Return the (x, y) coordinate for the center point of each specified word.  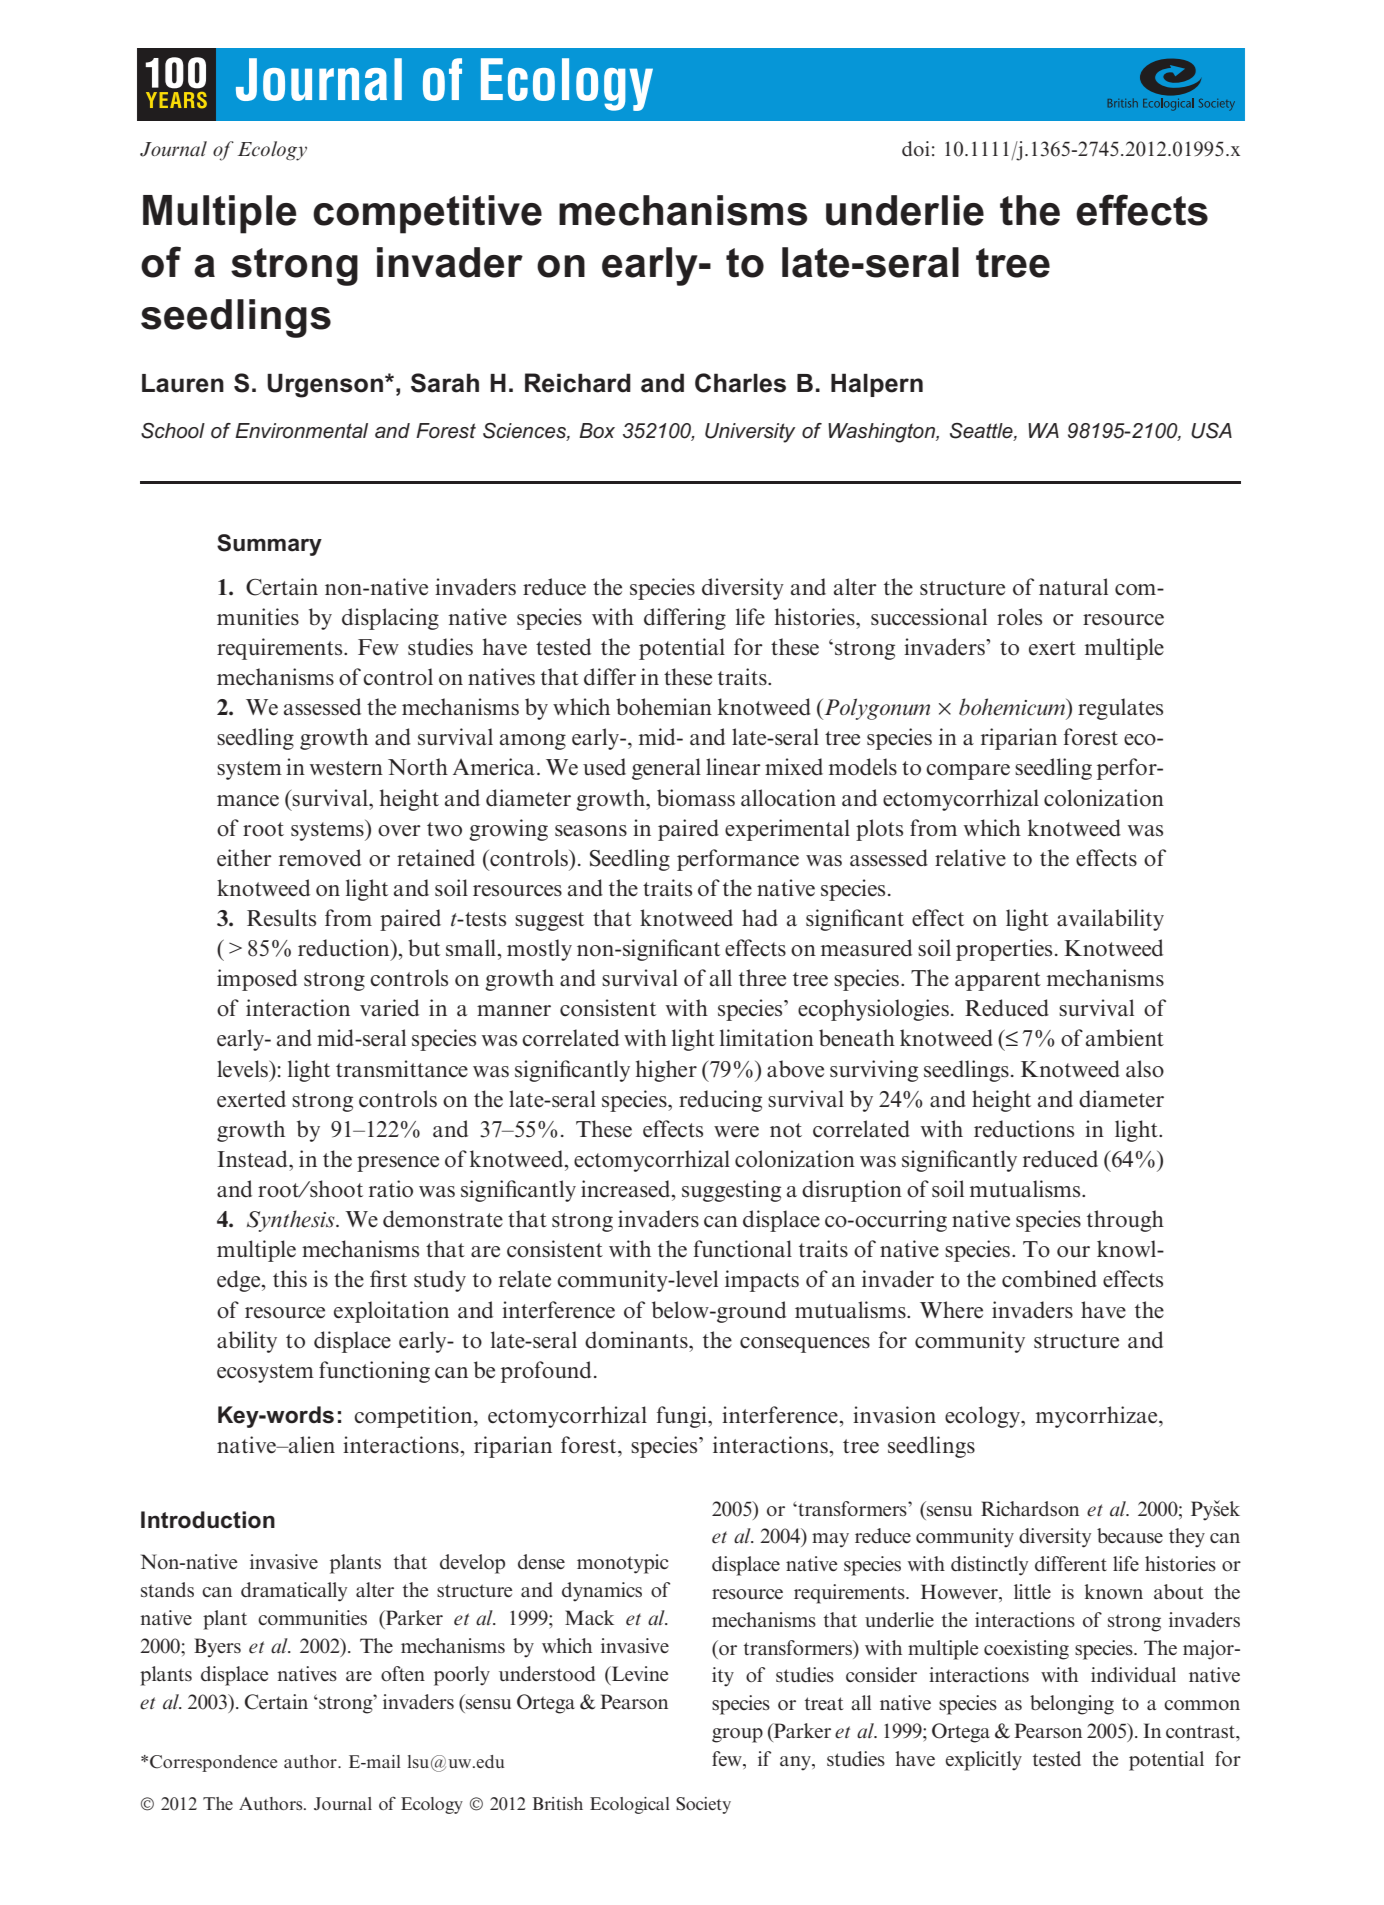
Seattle (982, 431)
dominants (637, 1340)
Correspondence (213, 1763)
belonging (1072, 1705)
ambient (1125, 1038)
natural (1073, 587)
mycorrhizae (1098, 1417)
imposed (257, 980)
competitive (427, 214)
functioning (374, 1372)
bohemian (664, 707)
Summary (269, 545)
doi (916, 149)
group (737, 1735)
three (762, 977)
